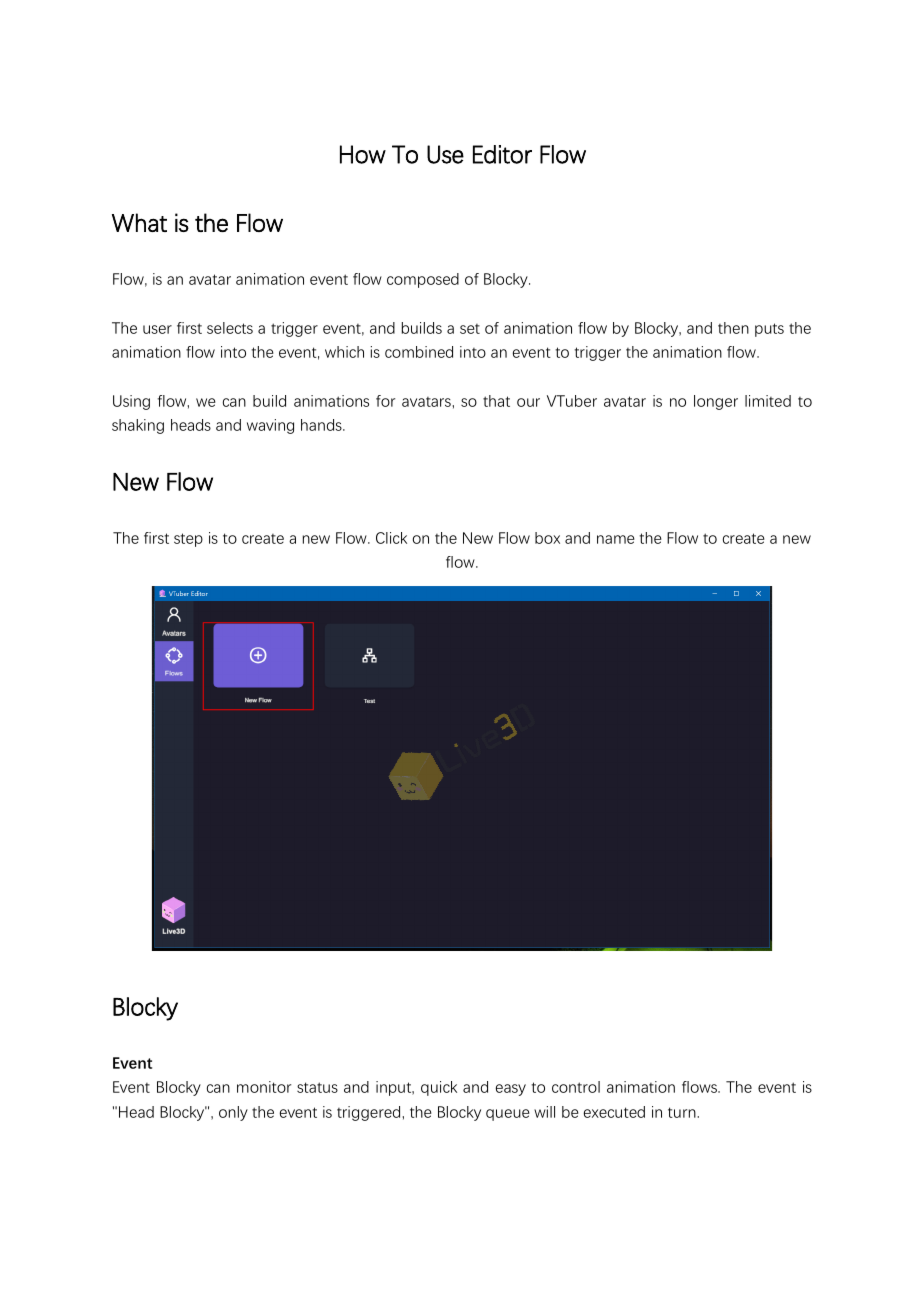  Describe the element at coordinates (391, 538) in the image. I see `Click` at that location.
